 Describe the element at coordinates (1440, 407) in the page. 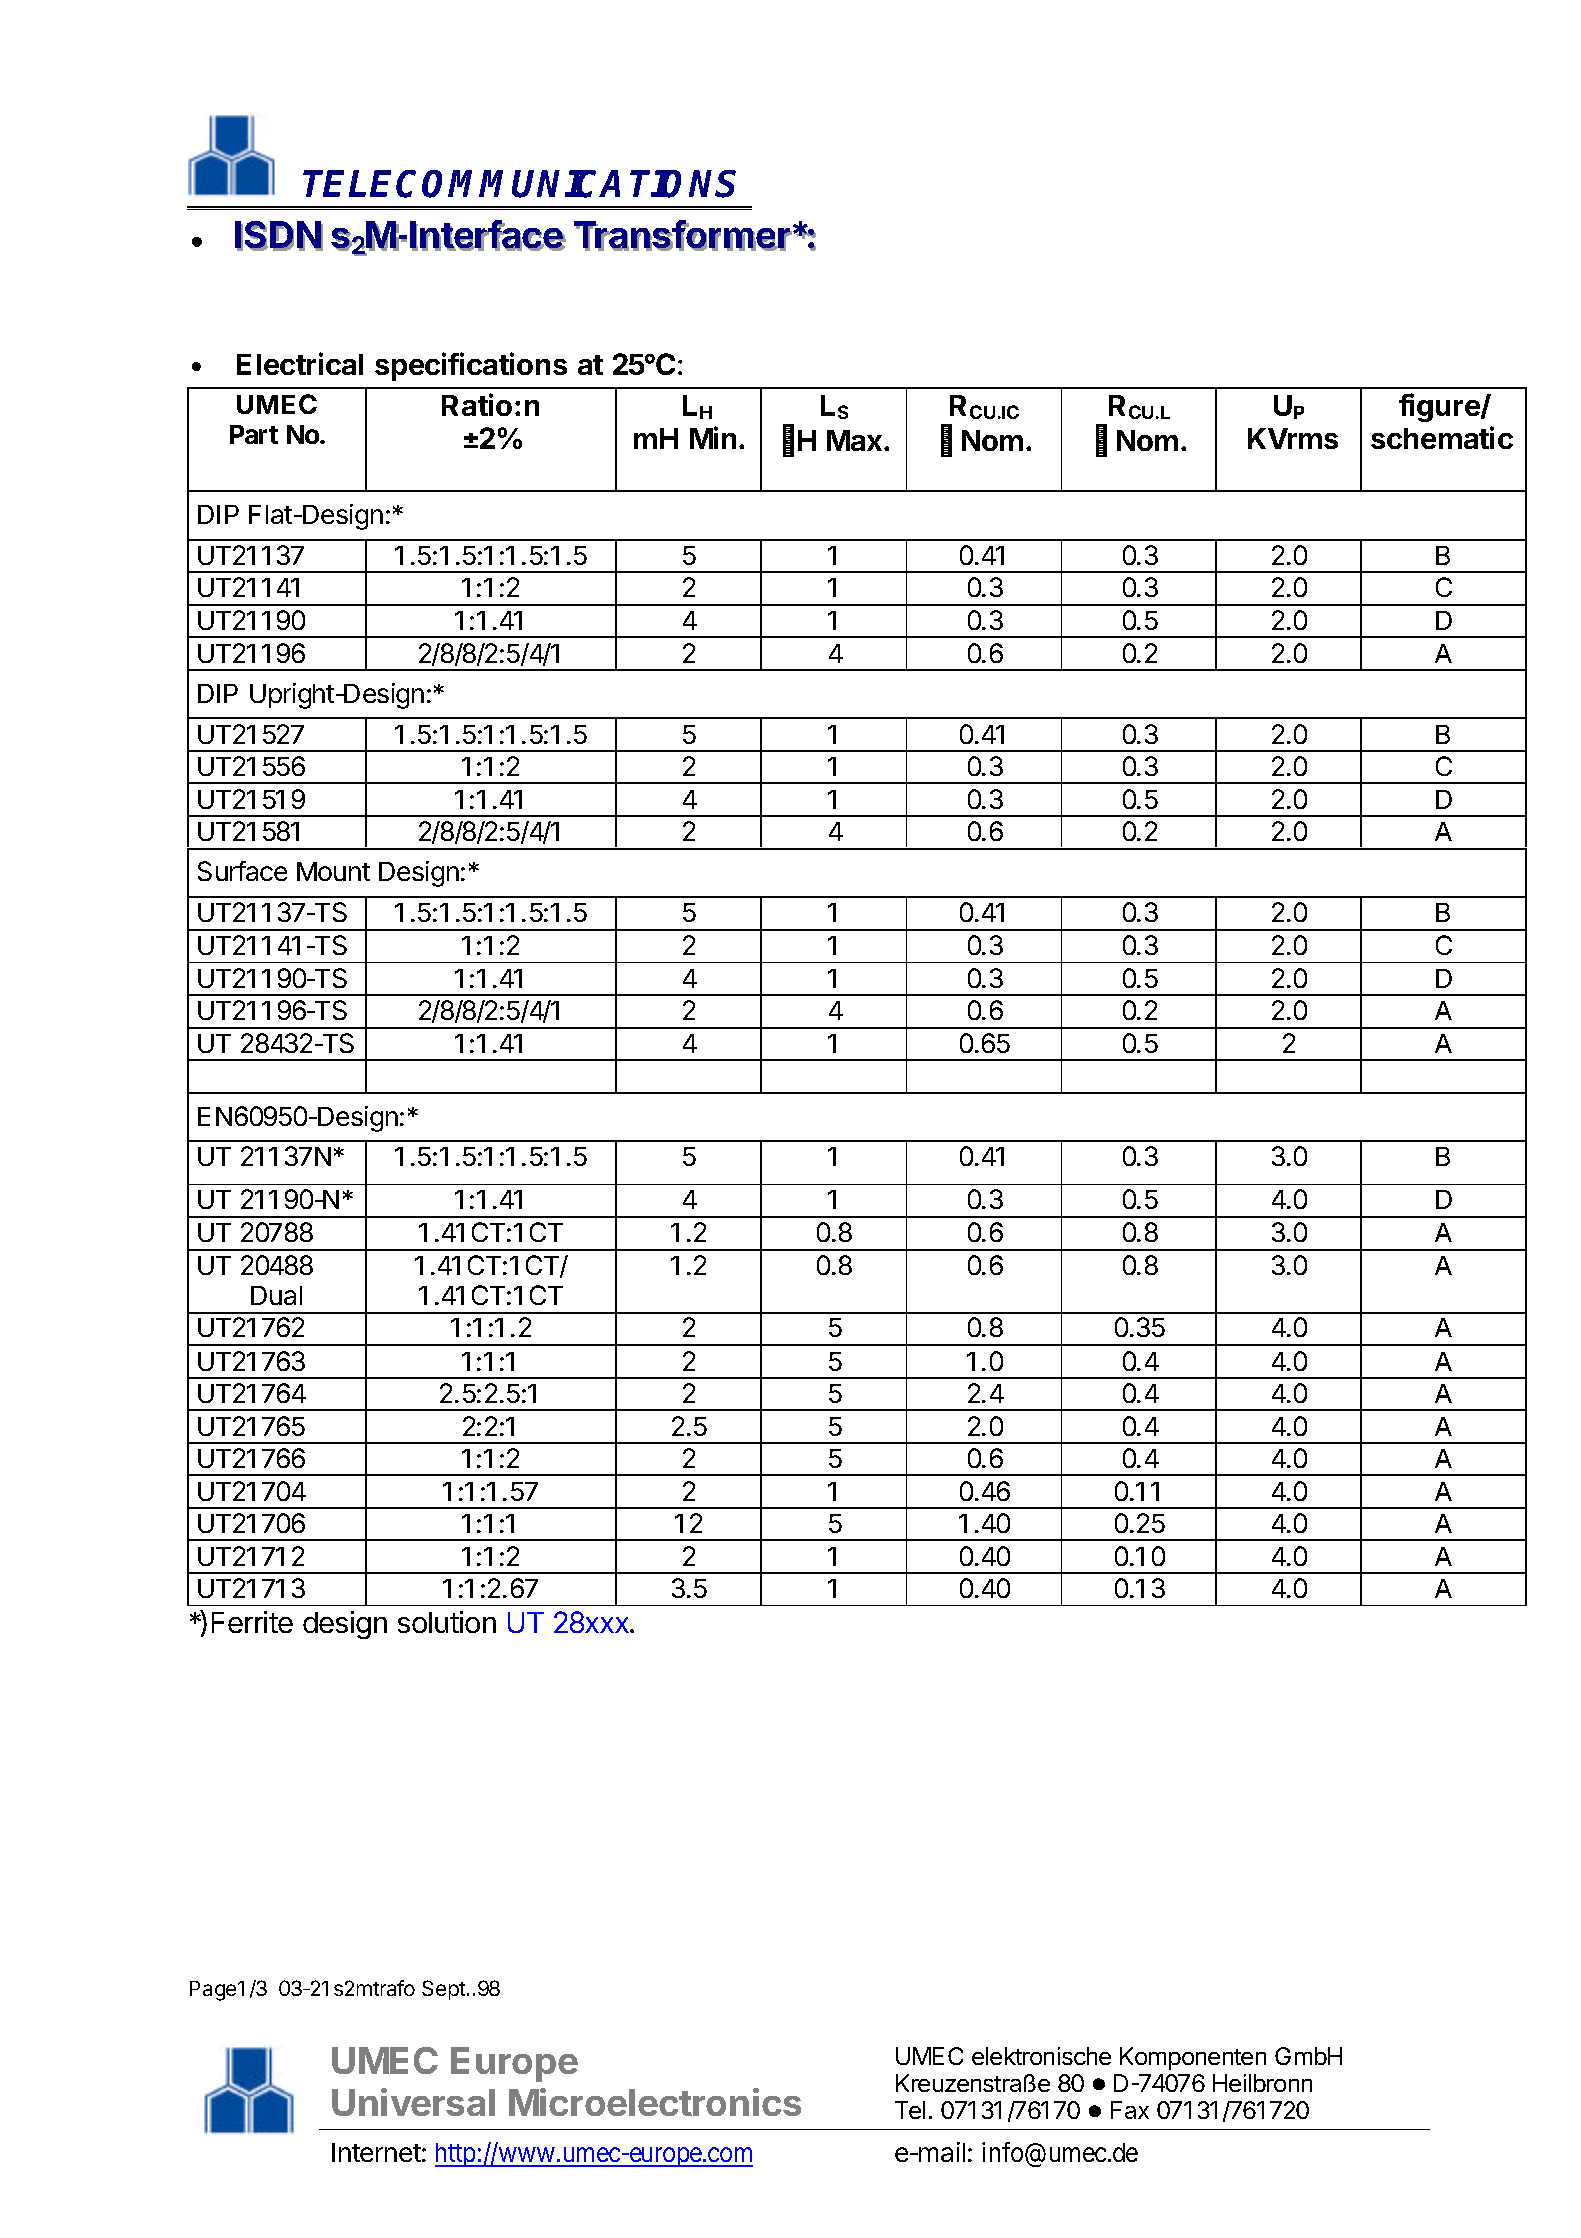

I see `figure` at that location.
